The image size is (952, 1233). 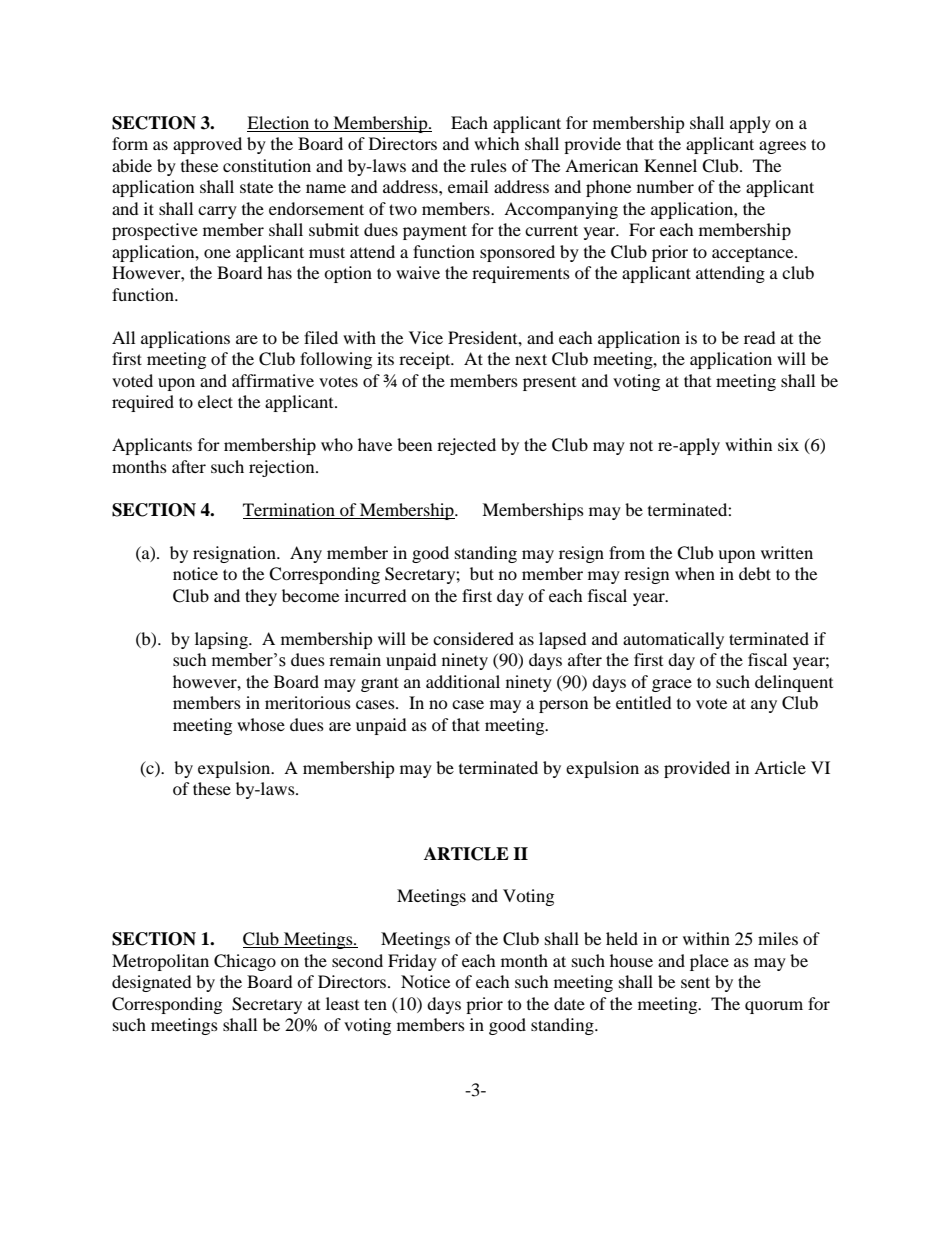 I want to click on whose, so click(x=261, y=724).
